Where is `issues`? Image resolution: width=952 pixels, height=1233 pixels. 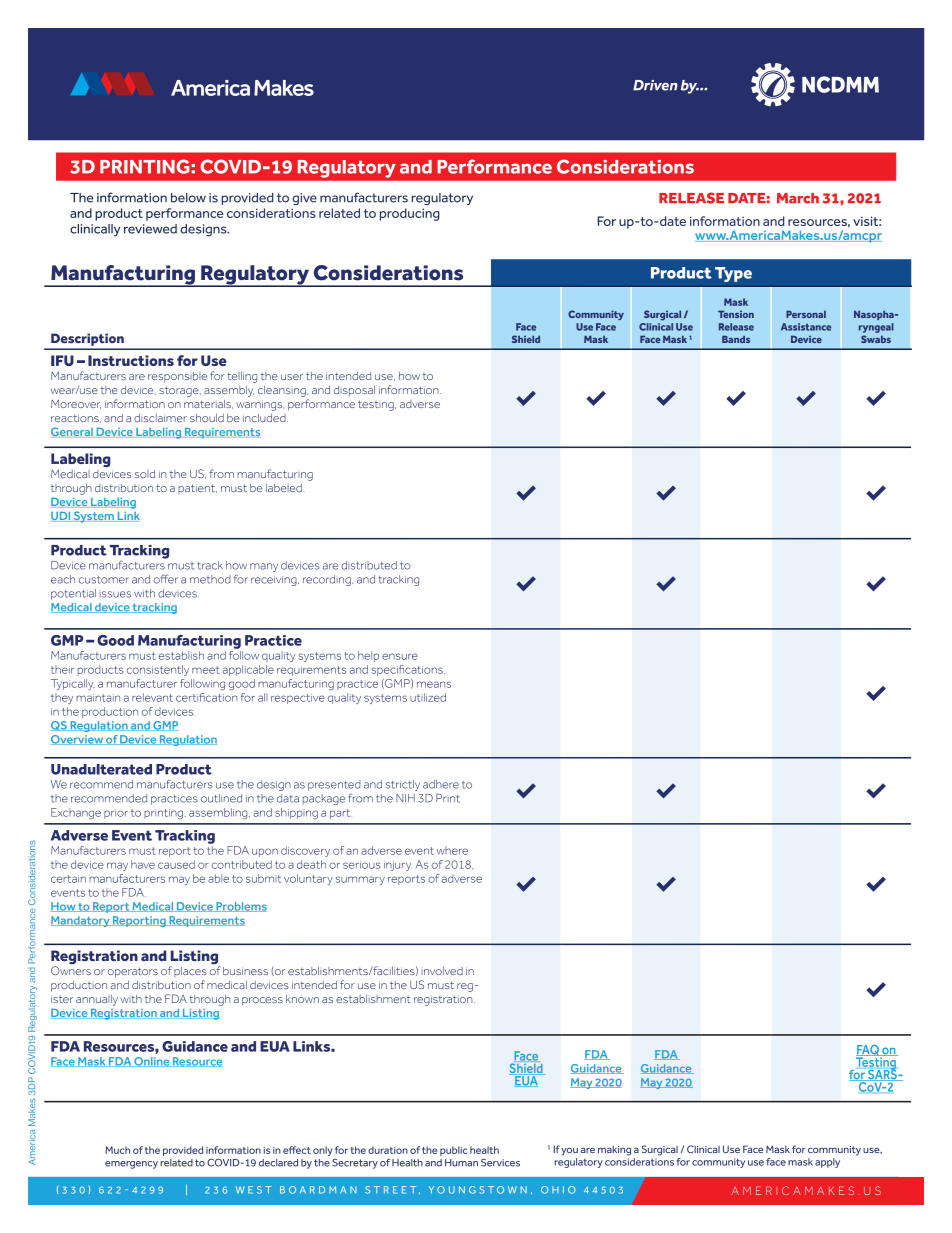
issues is located at coordinates (115, 594).
